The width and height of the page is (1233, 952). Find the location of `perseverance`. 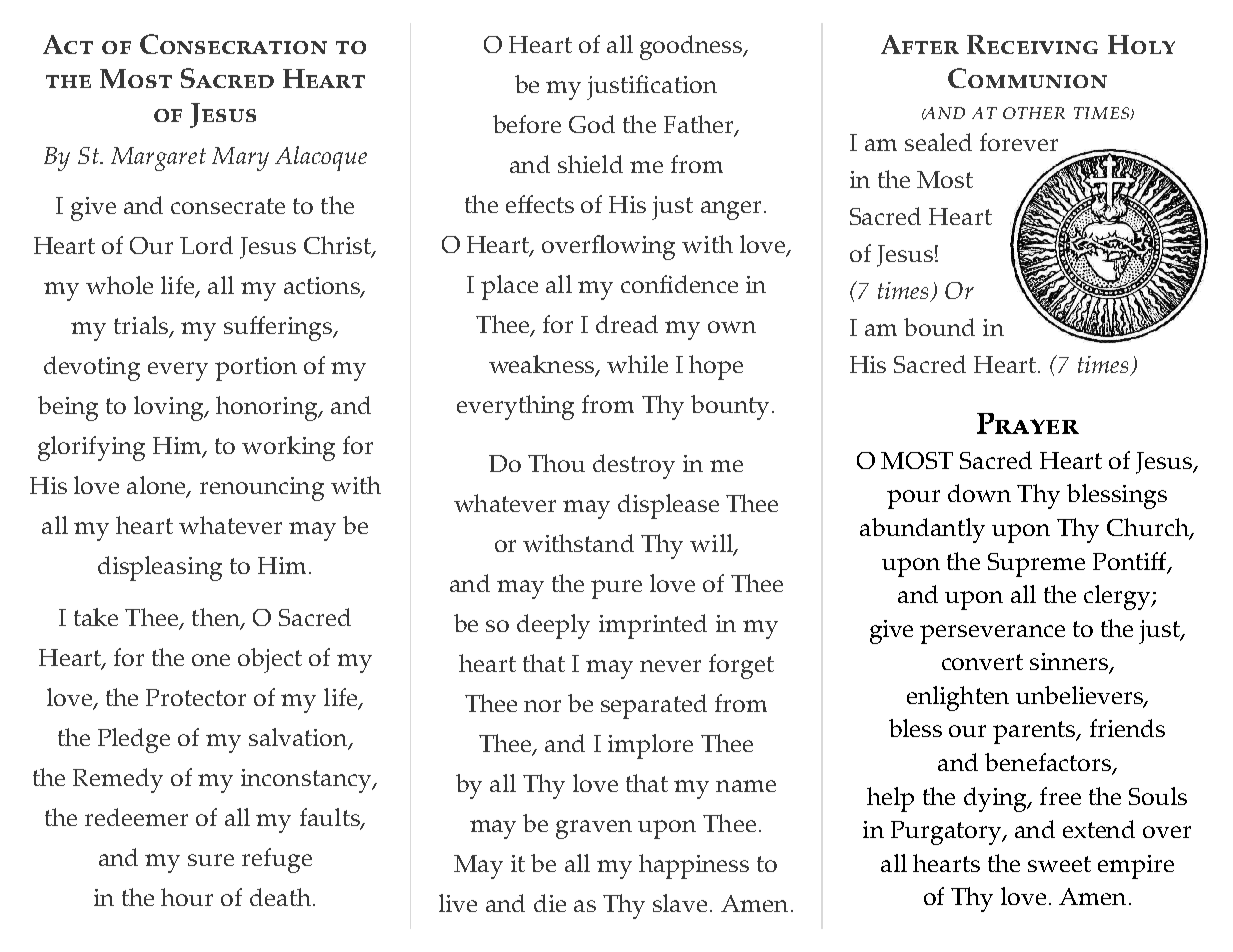

perseverance is located at coordinates (992, 634).
